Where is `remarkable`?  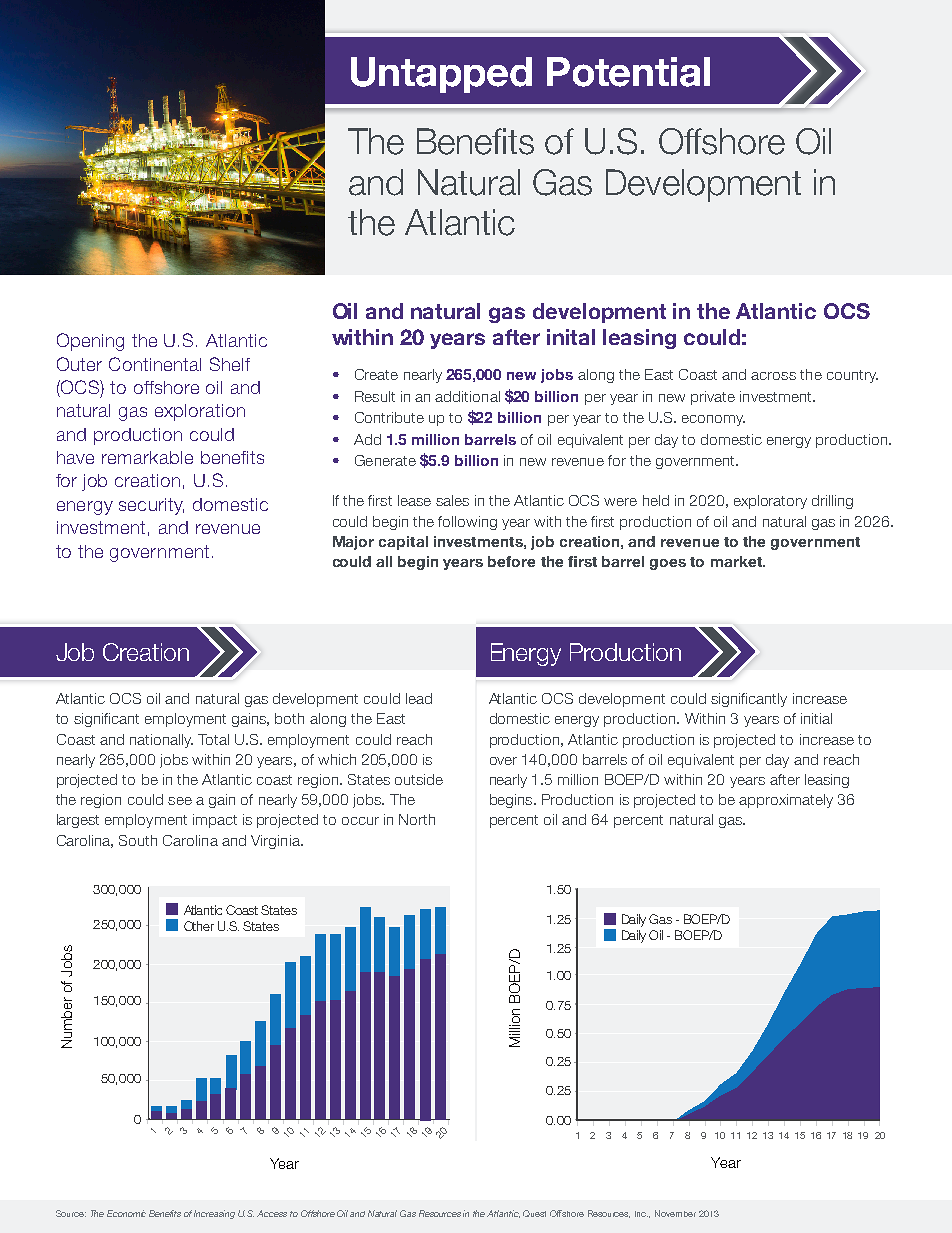 remarkable is located at coordinates (147, 457).
